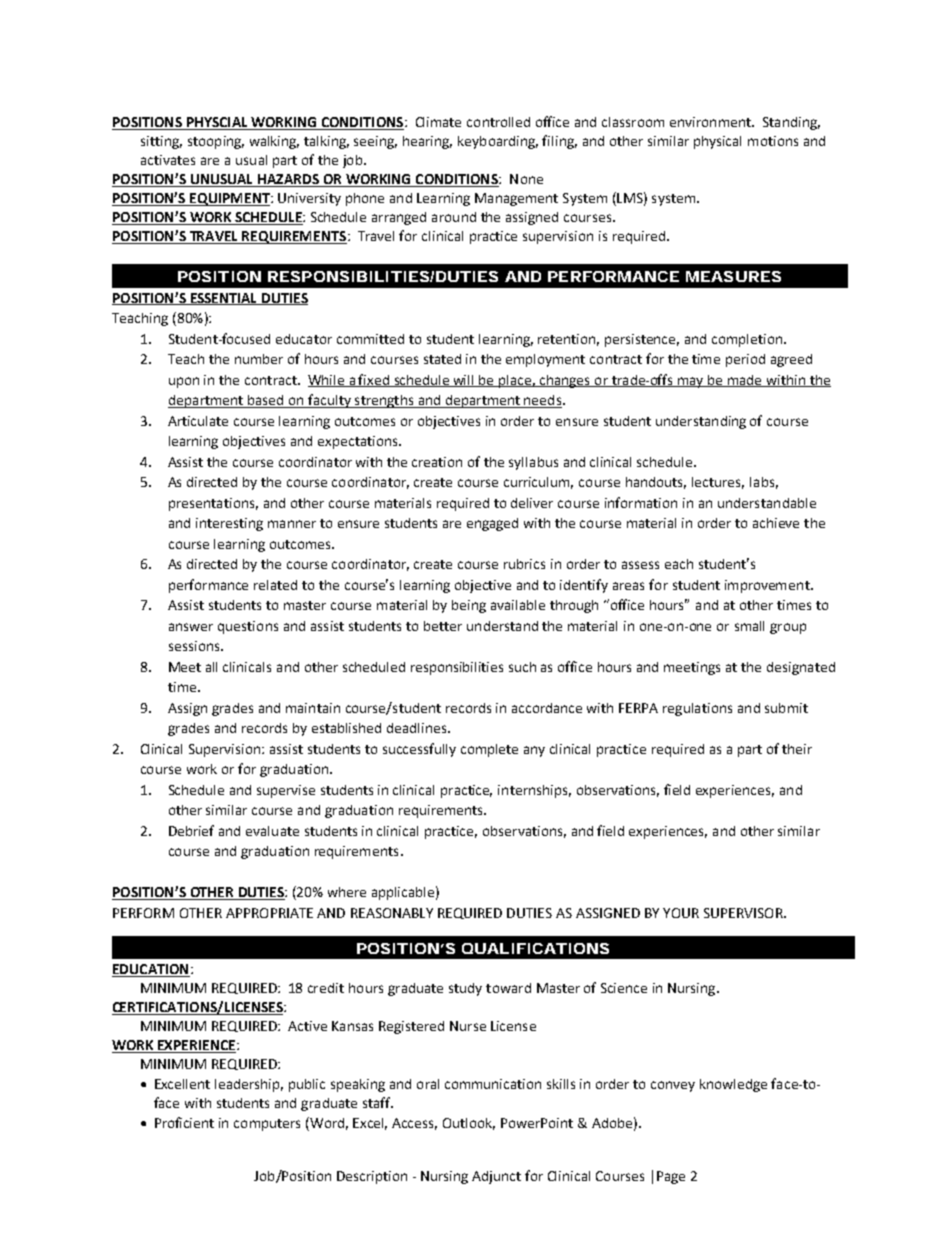 The height and width of the image is (1233, 952). What do you see at coordinates (267, 1125) in the image?
I see `computers` at bounding box center [267, 1125].
